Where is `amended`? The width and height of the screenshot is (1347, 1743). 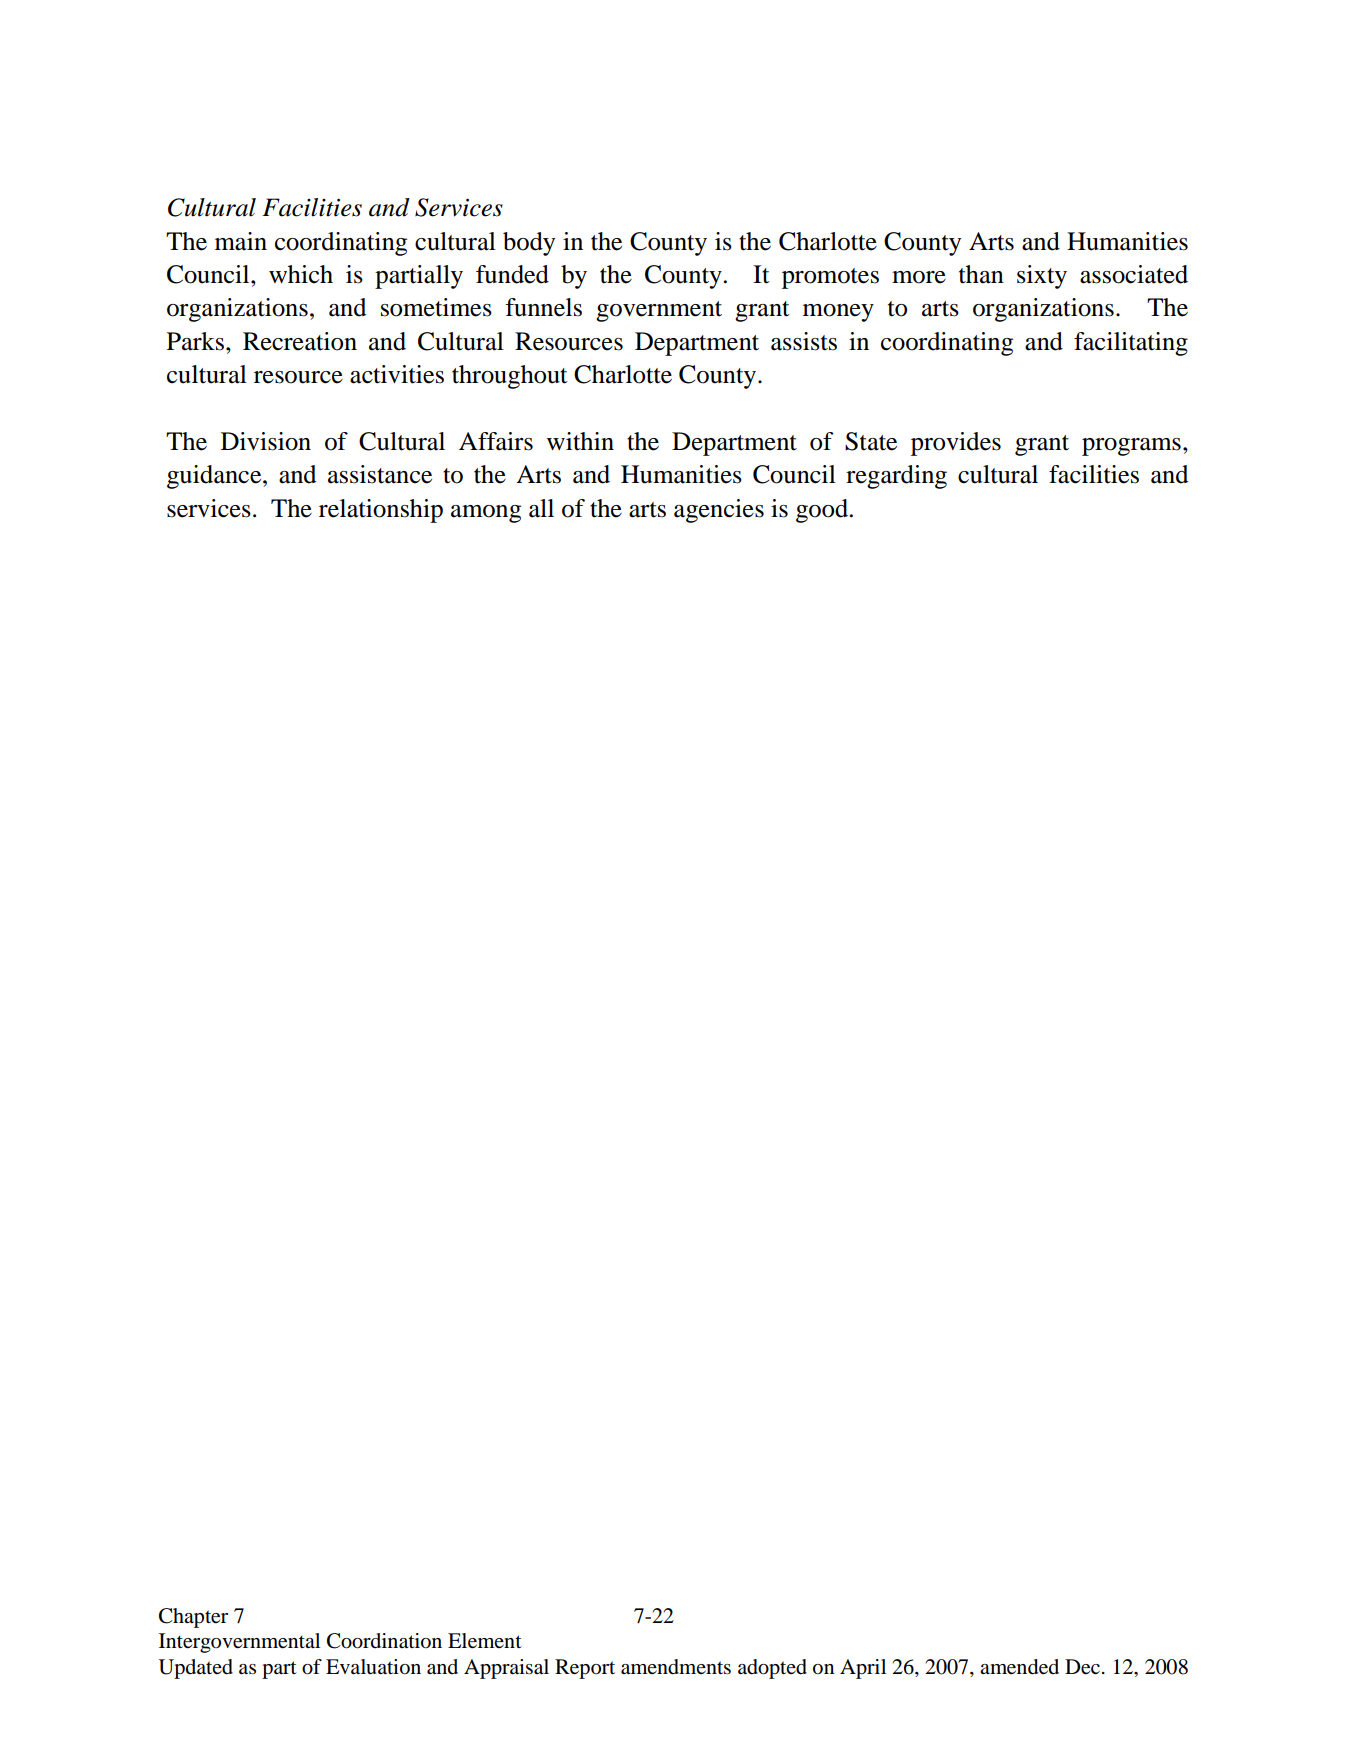 amended is located at coordinates (1019, 1667).
